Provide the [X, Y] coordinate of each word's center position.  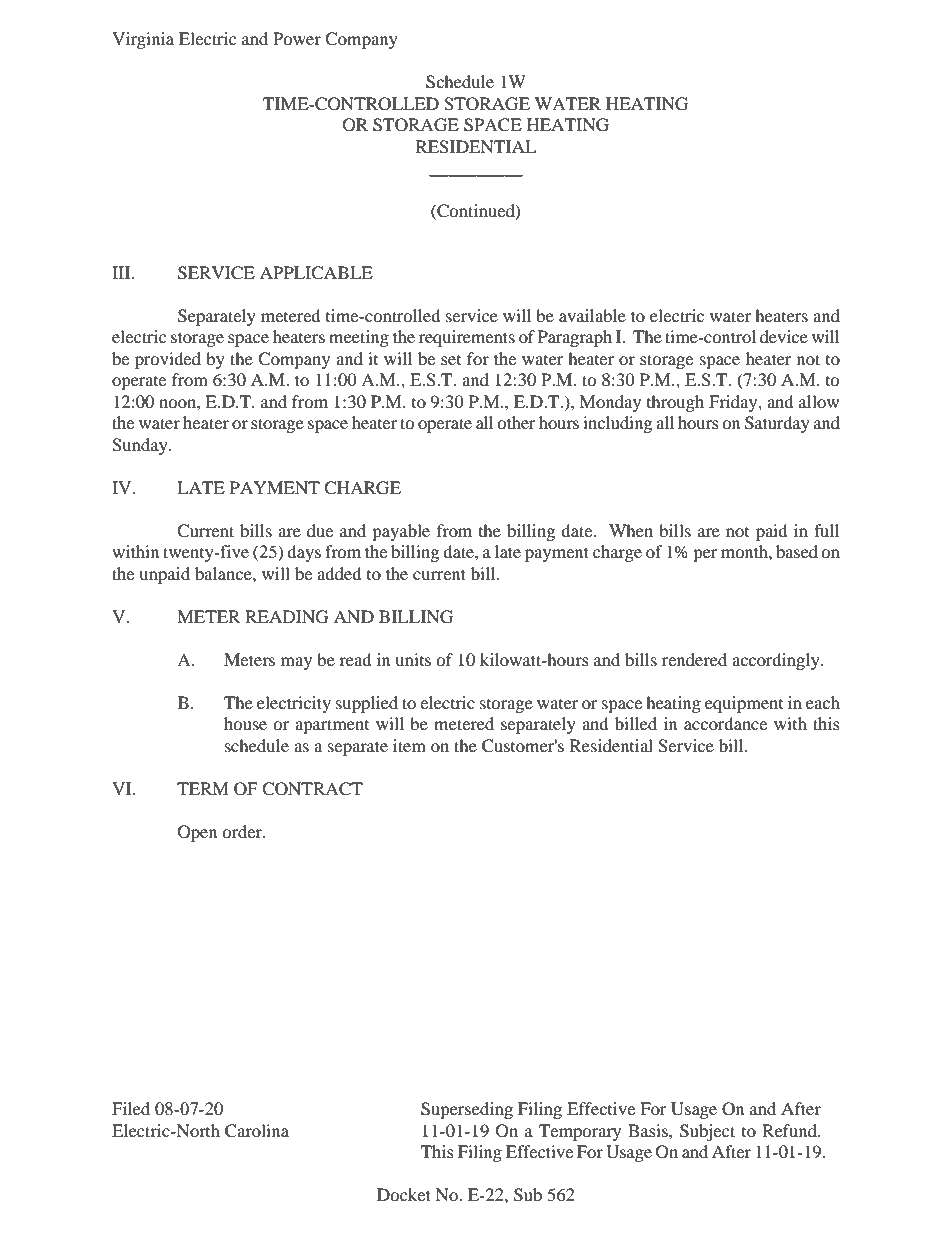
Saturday [777, 424]
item [409, 745]
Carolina [257, 1131]
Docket [404, 1194]
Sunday [141, 446]
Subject [707, 1132]
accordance [725, 723]
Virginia [143, 40]
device [784, 336]
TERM [203, 788]
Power [297, 38]
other [516, 422]
